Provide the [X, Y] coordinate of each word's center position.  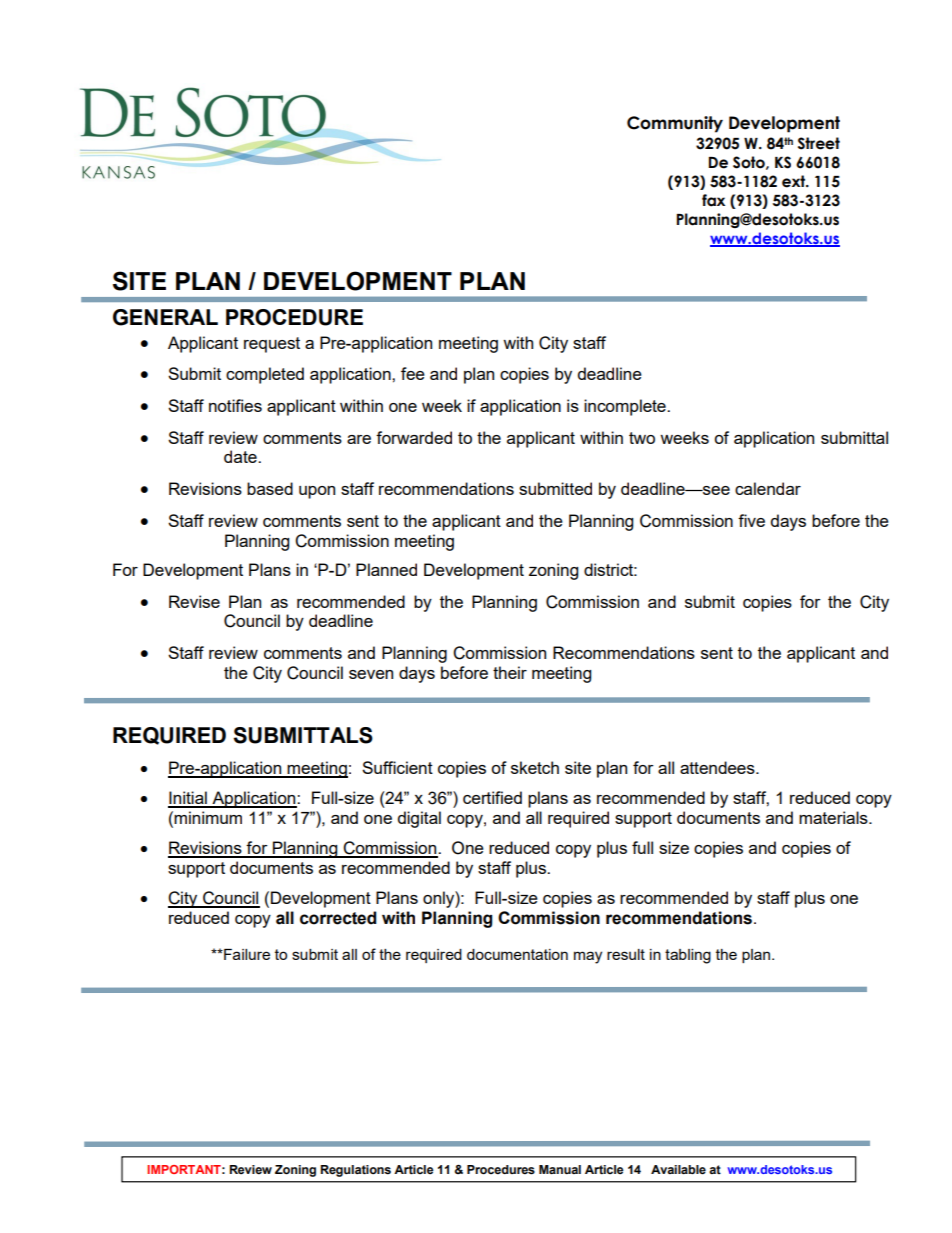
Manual [560, 1169]
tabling [688, 956]
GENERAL [165, 317]
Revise [194, 601]
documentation [517, 954]
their [510, 672]
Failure [246, 954]
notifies [235, 405]
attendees [718, 767]
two [642, 438]
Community [675, 124]
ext [795, 181]
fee [413, 373]
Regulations [355, 1171]
